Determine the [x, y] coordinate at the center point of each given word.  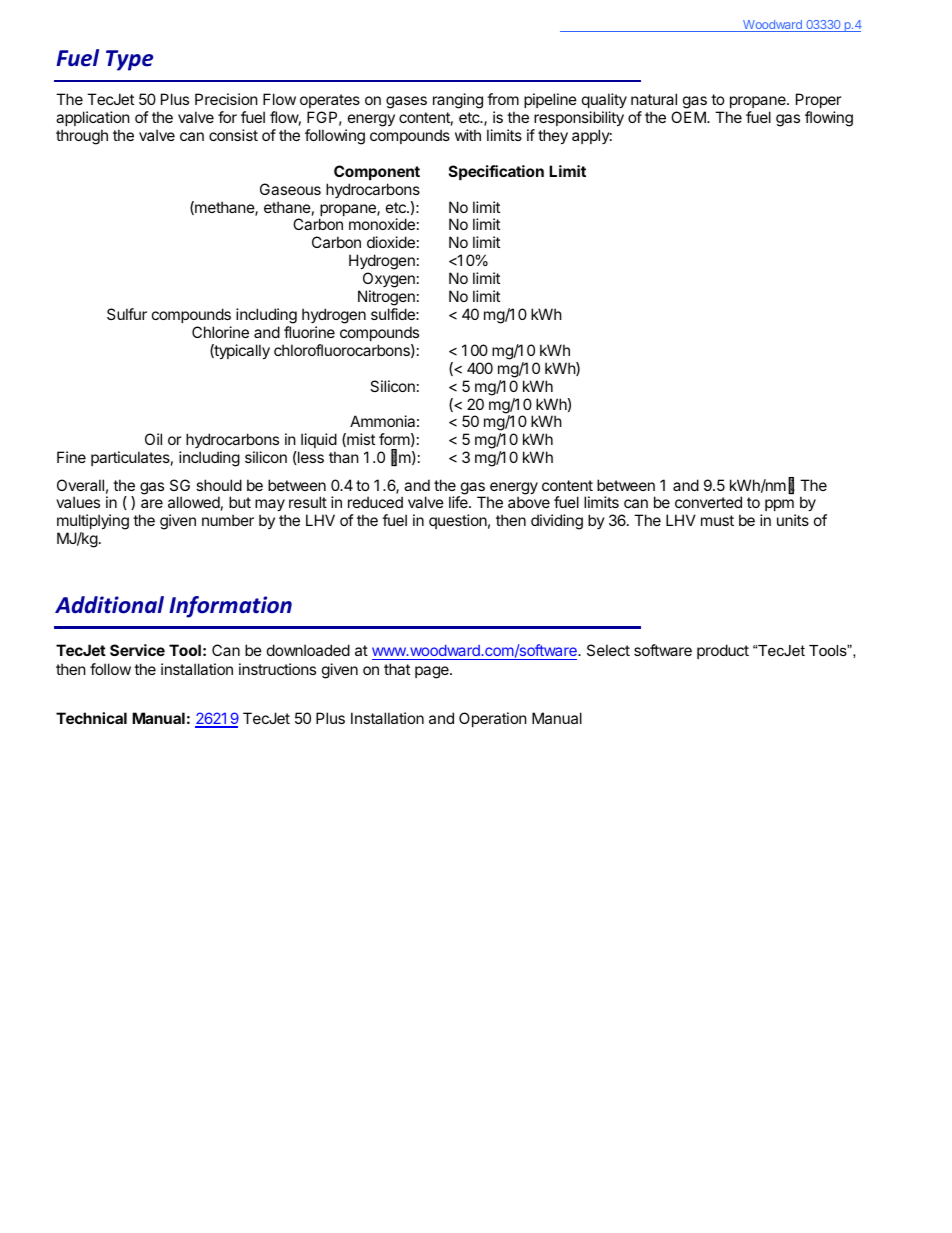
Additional [109, 605]
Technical [91, 718]
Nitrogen [386, 299]
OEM [689, 117]
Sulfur [127, 314]
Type [129, 60]
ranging [458, 101]
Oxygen [389, 281]
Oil [153, 439]
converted [708, 502]
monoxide [382, 224]
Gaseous [290, 189]
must [717, 520]
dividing [557, 522]
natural [654, 99]
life [459, 502]
